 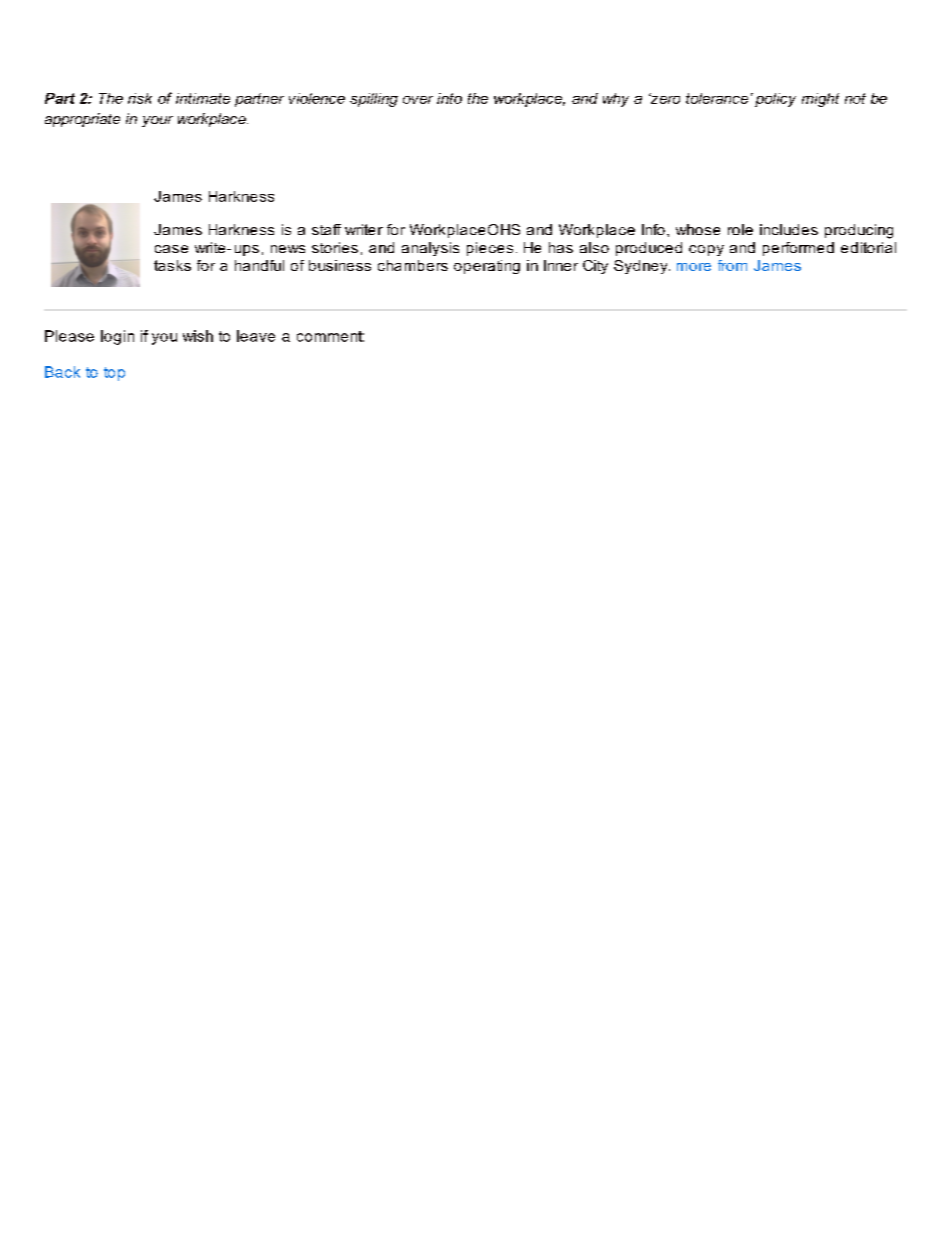 I want to click on leave, so click(x=256, y=336).
